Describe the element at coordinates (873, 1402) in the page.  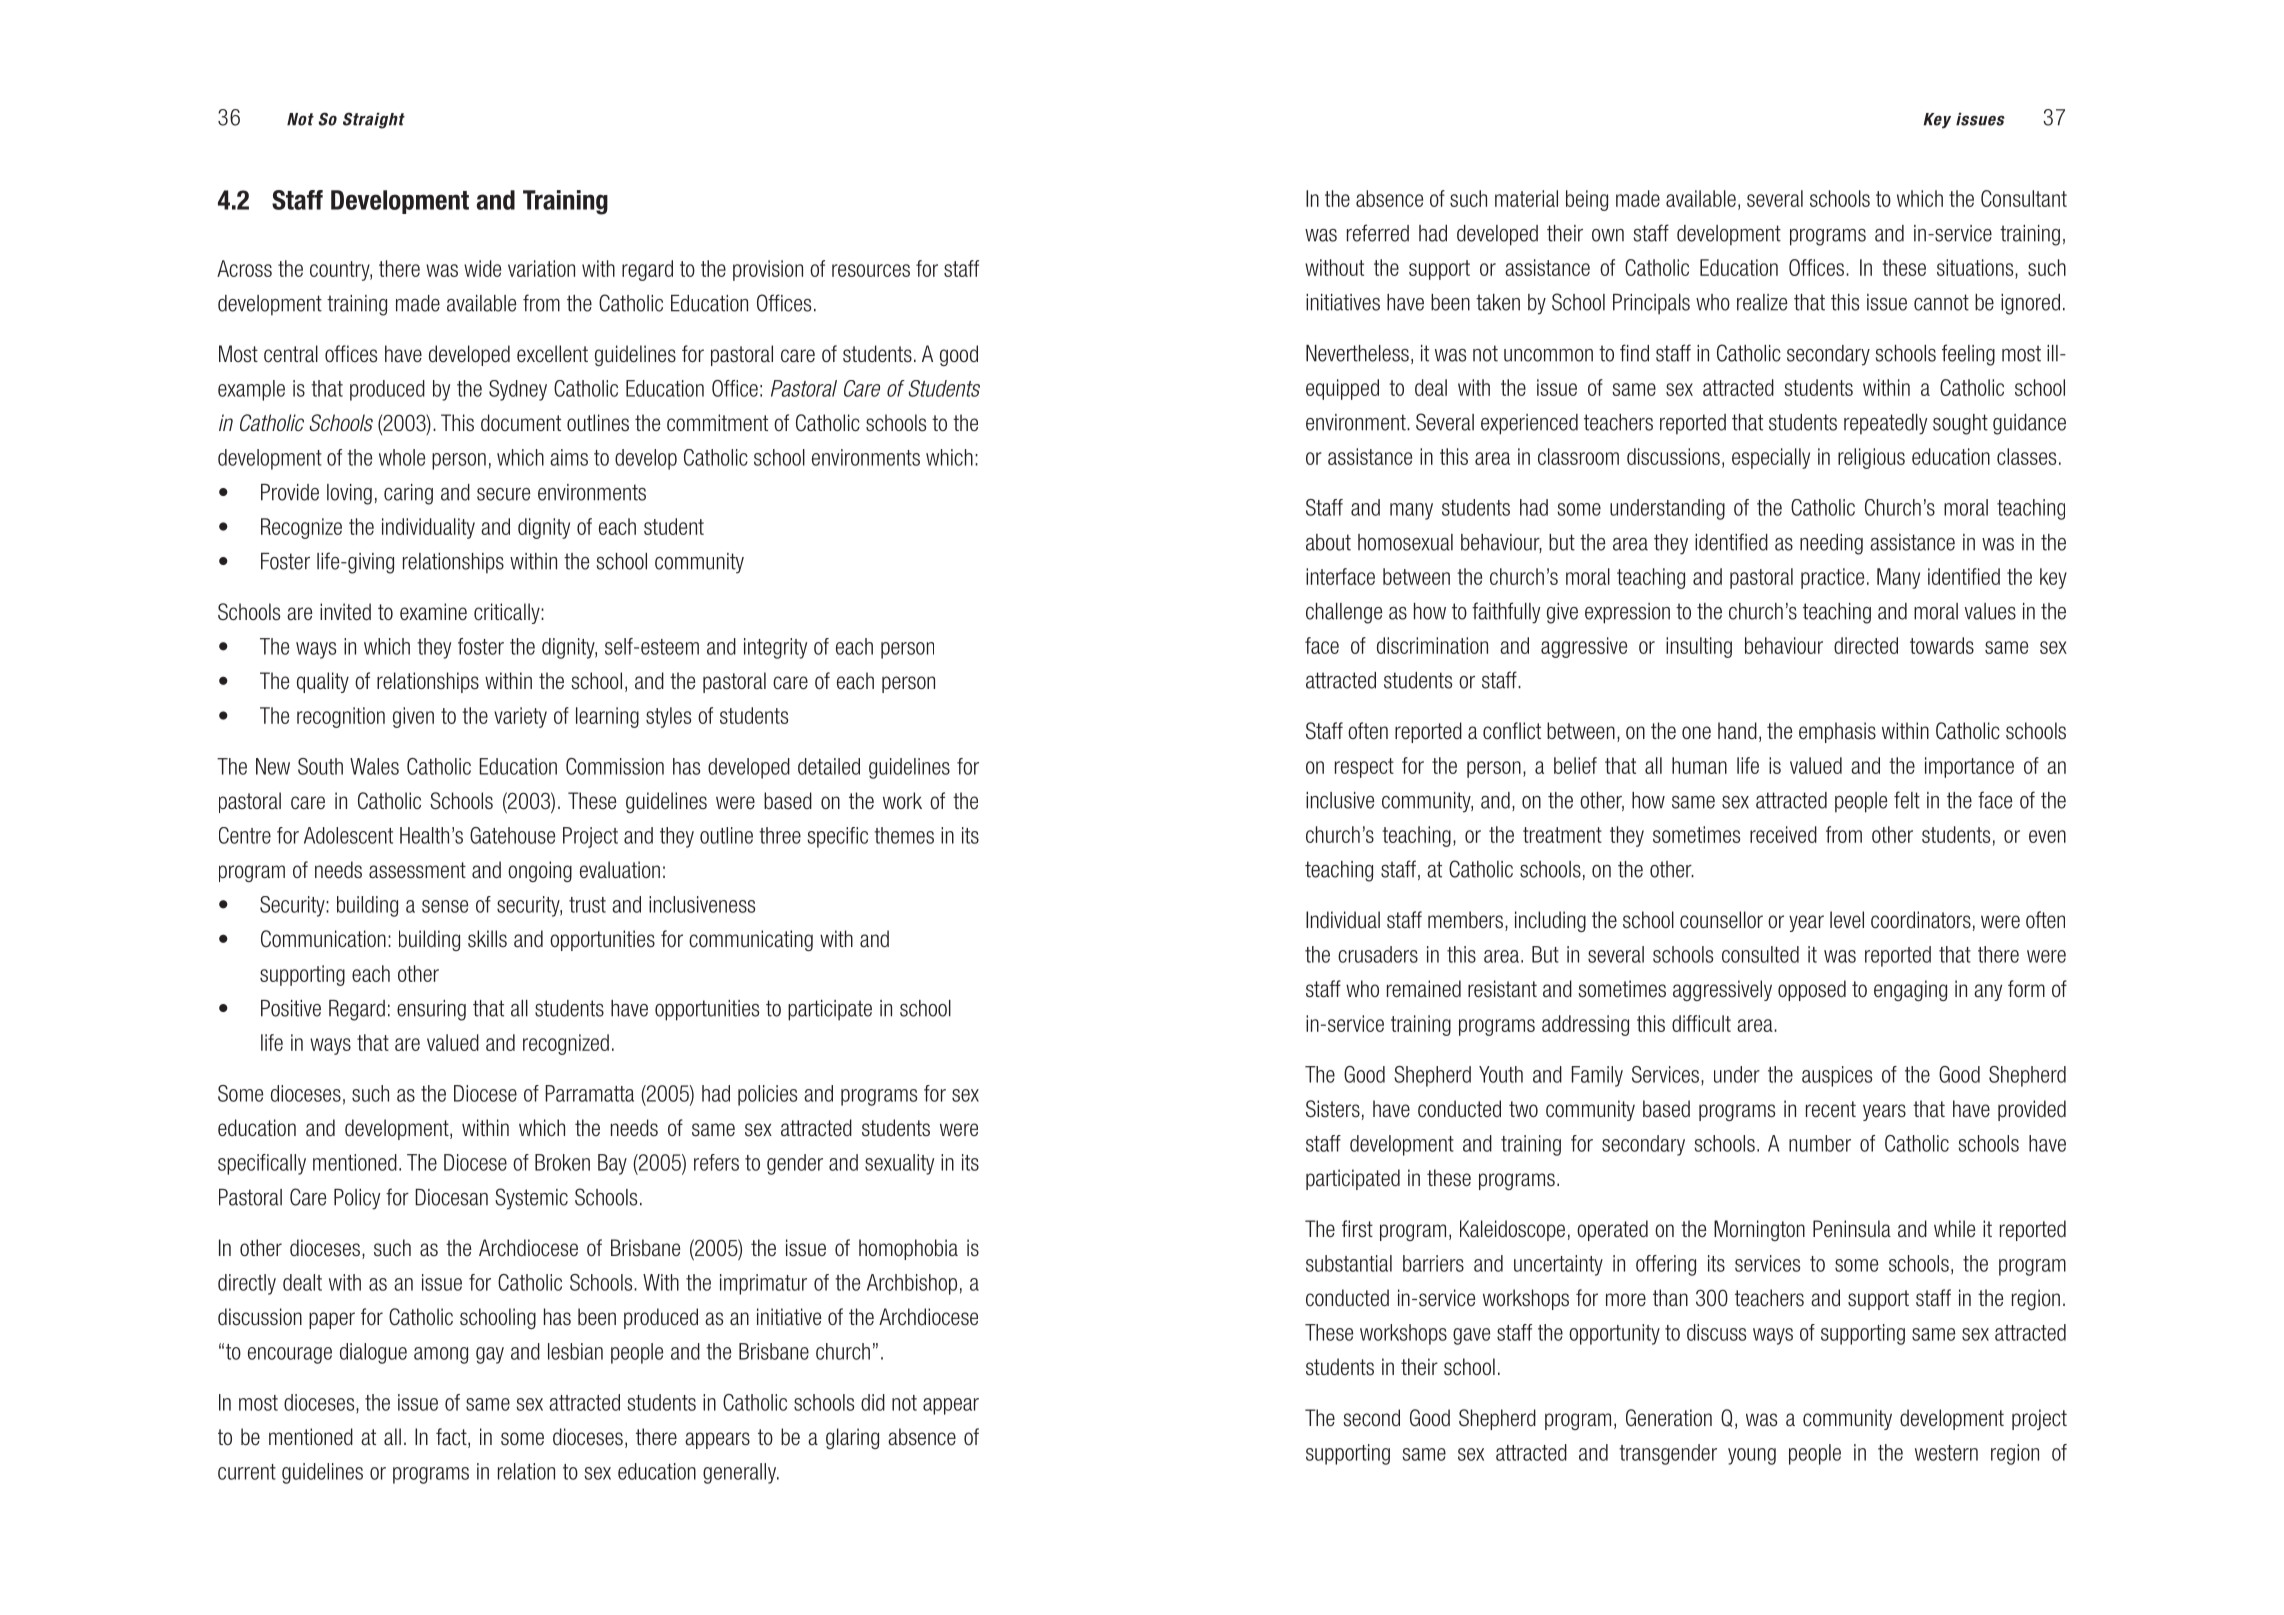
I see `did` at that location.
